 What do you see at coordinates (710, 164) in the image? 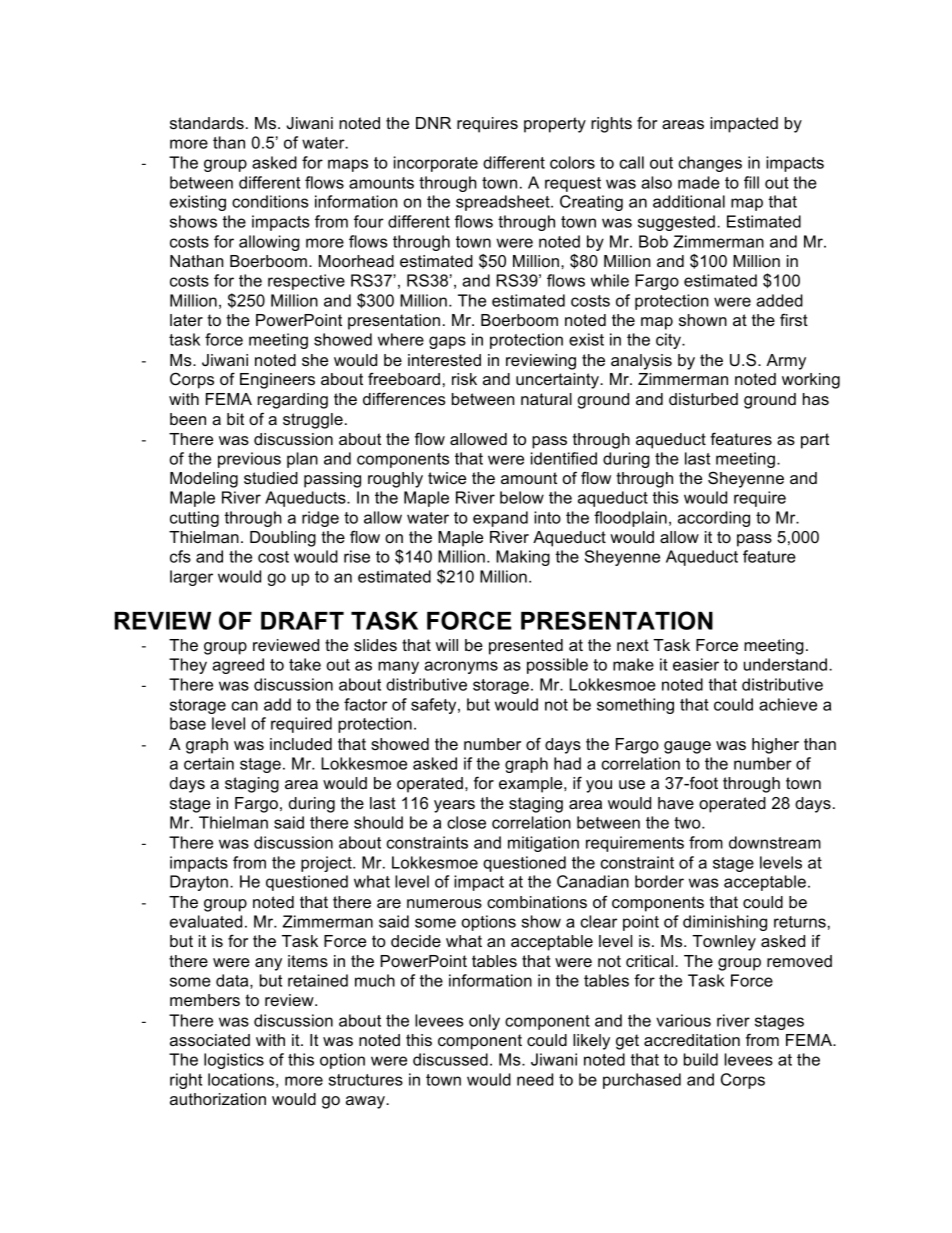
I see `changes` at bounding box center [710, 164].
